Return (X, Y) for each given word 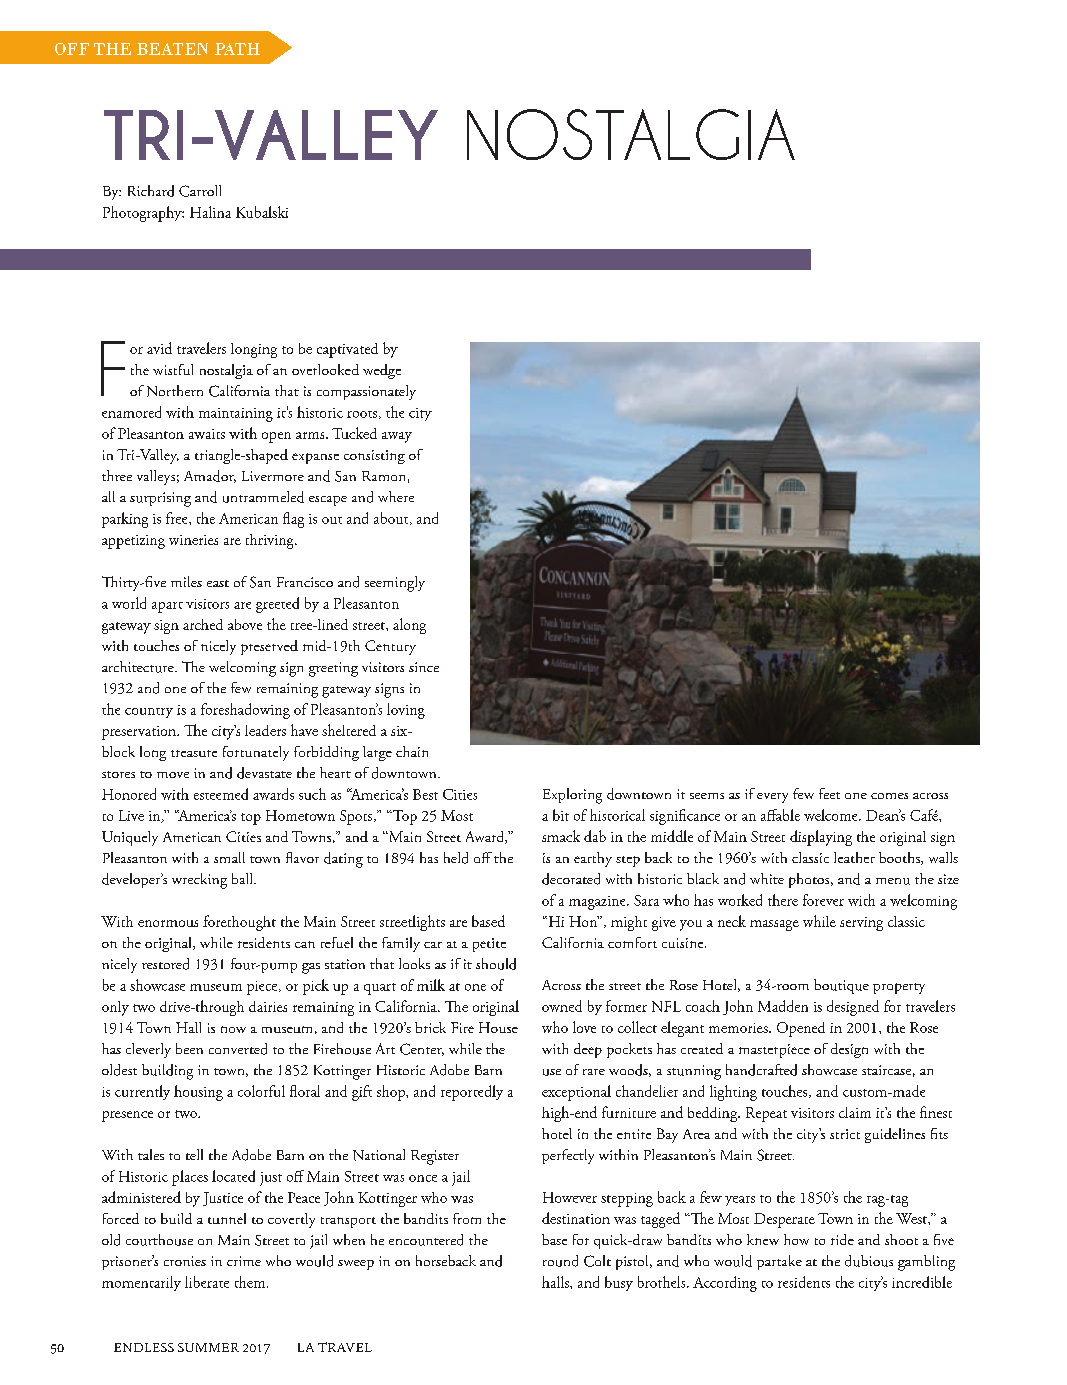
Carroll (200, 191)
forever (823, 900)
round (560, 1261)
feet (829, 793)
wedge (382, 371)
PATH (237, 49)
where (396, 496)
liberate (207, 1282)
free (178, 518)
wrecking (199, 881)
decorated (571, 879)
